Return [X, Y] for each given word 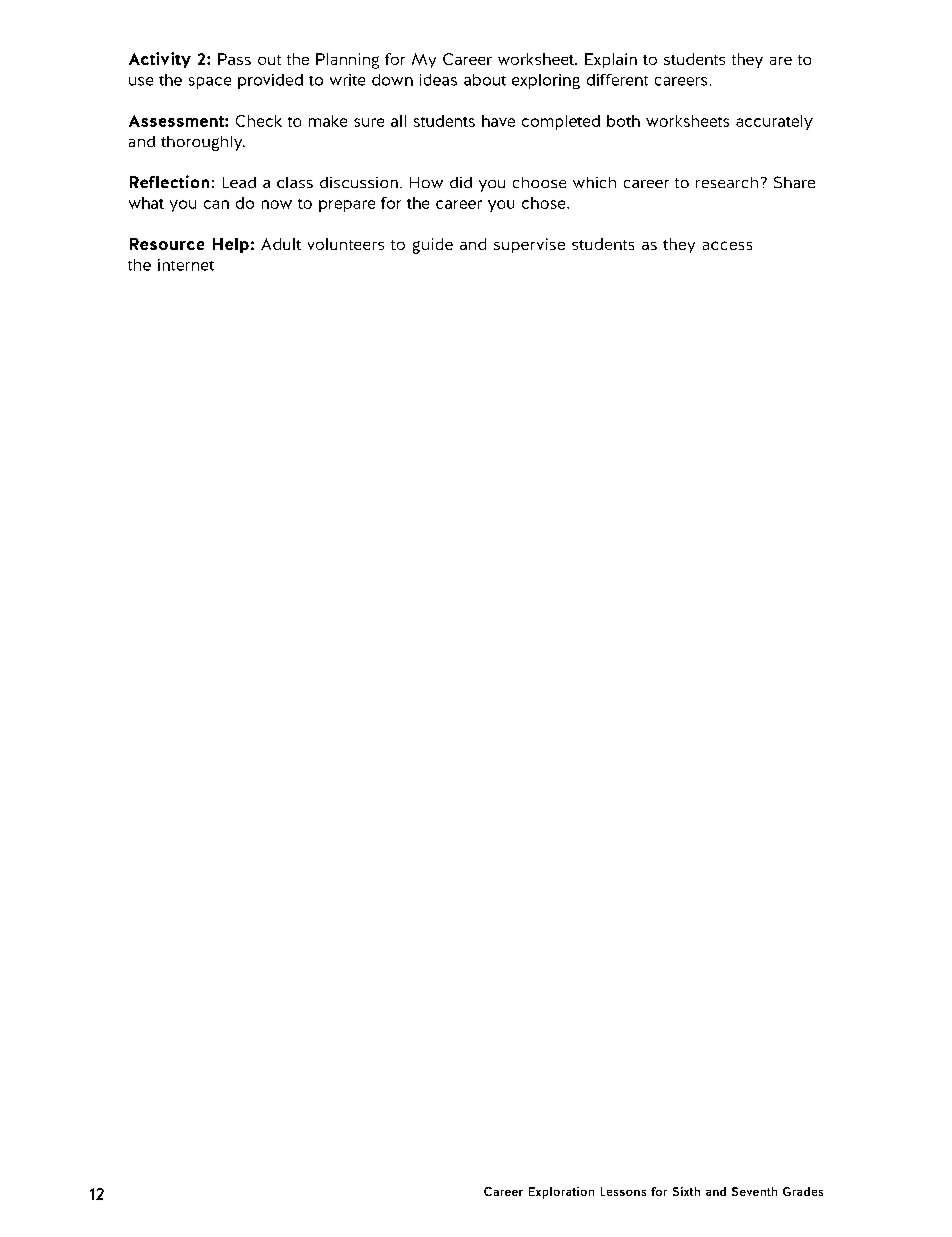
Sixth [686, 1191]
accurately [774, 122]
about [485, 80]
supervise [529, 245]
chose [545, 203]
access [727, 245]
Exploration [561, 1193]
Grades [803, 1191]
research [727, 182]
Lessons [623, 1191]
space [210, 83]
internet [186, 265]
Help [231, 245]
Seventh [754, 1191]
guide [433, 246]
